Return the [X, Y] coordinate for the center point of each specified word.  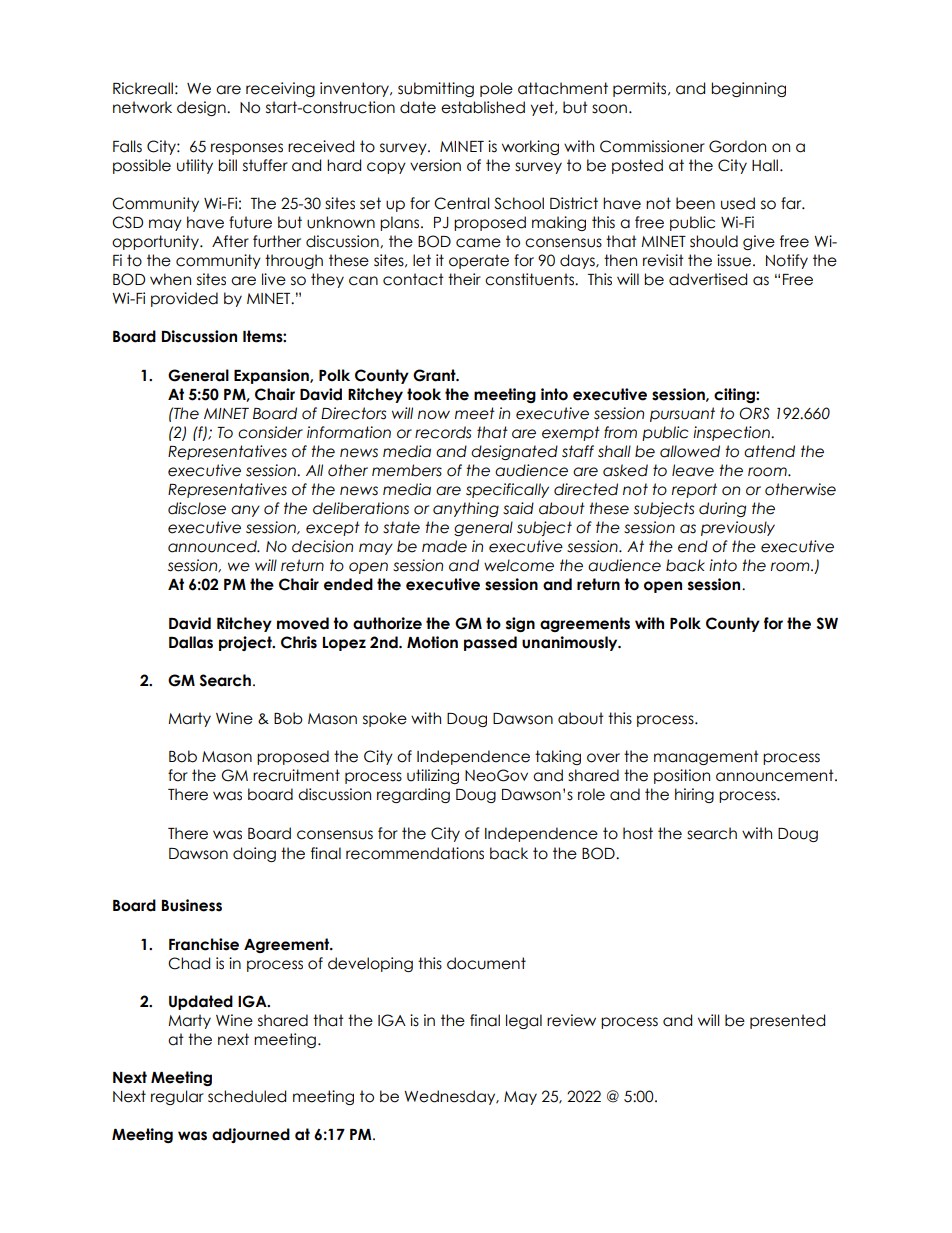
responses [247, 149]
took [424, 394]
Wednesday [451, 1097]
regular [177, 1097]
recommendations [415, 853]
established [483, 107]
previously [738, 528]
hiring [694, 795]
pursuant [682, 414]
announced [213, 546]
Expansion [272, 376]
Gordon [737, 146]
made [444, 546]
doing [254, 854]
